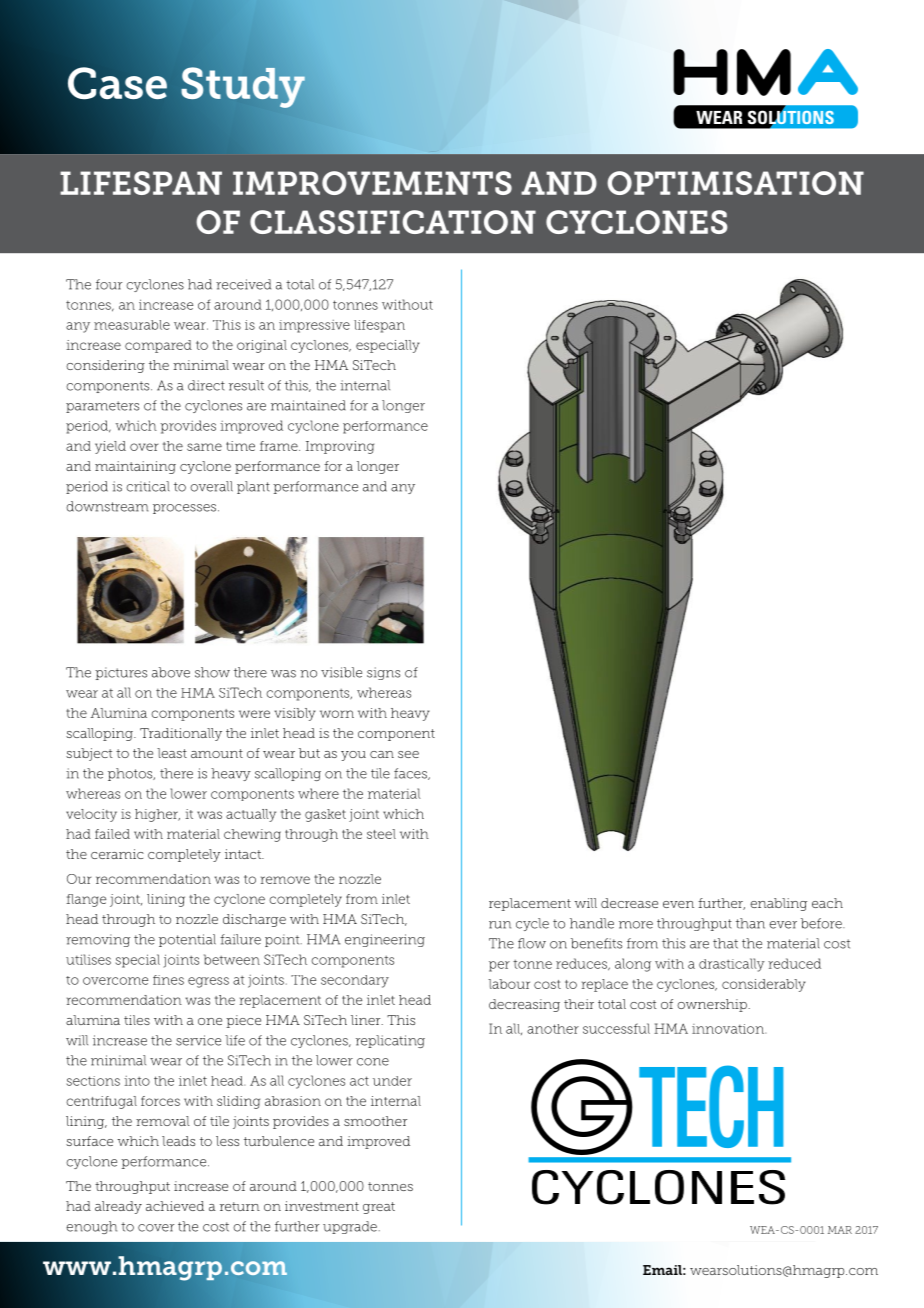  Describe the element at coordinates (840, 1230) in the screenshot. I see `MAR` at that location.
